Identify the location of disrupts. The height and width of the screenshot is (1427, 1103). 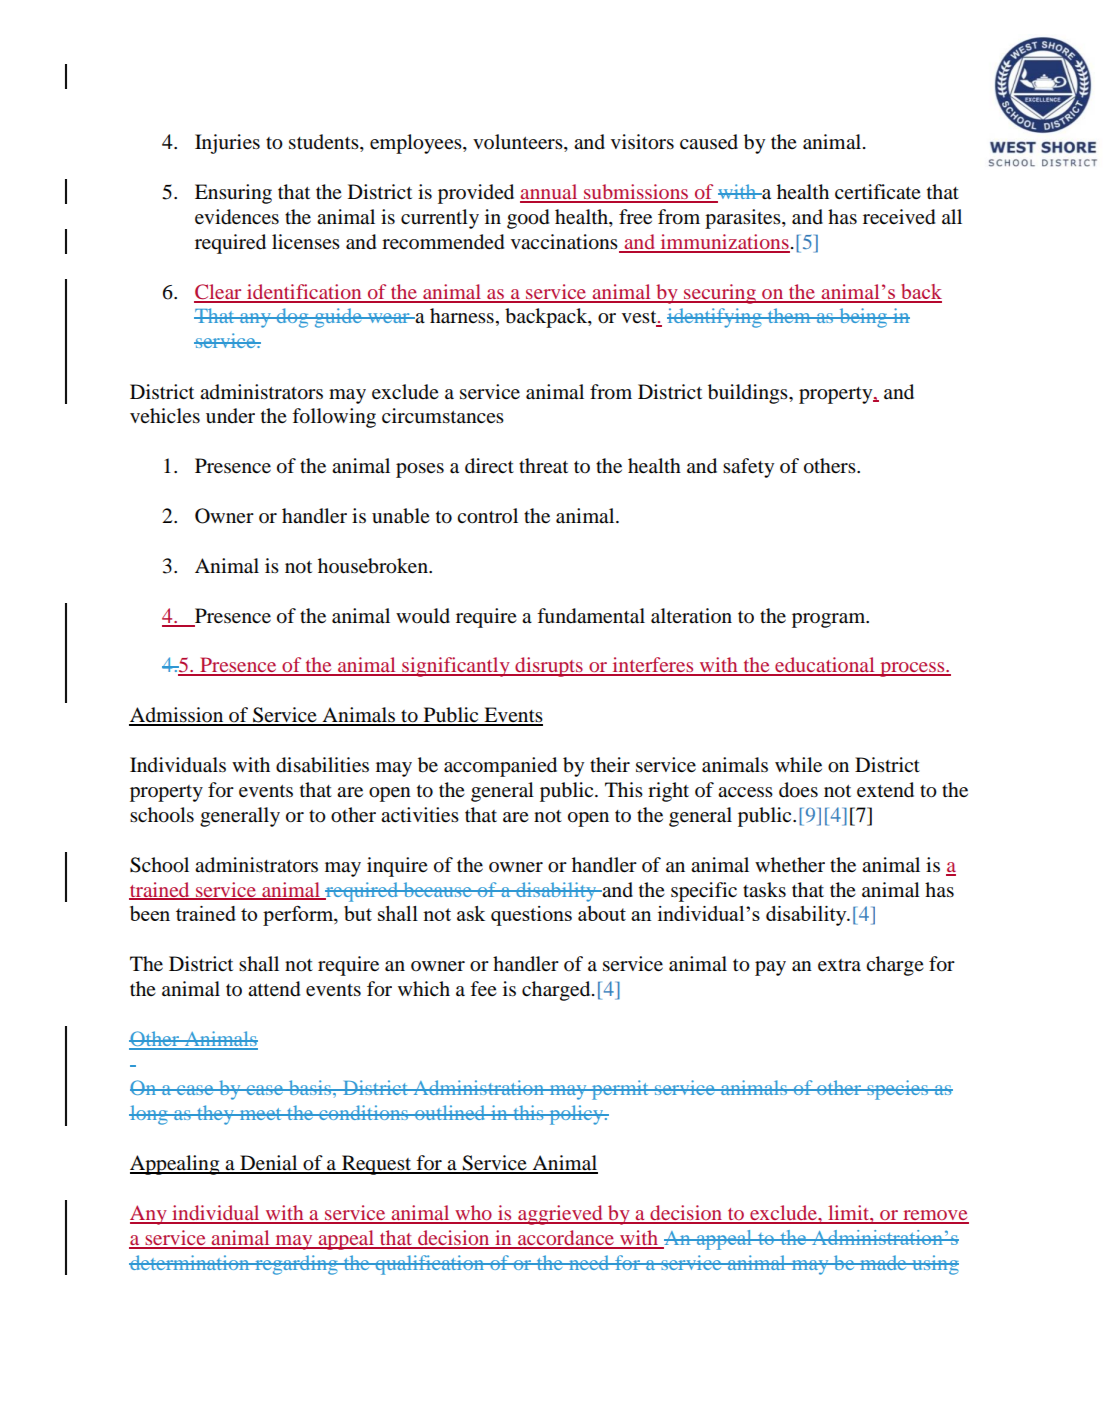
(549, 667).
